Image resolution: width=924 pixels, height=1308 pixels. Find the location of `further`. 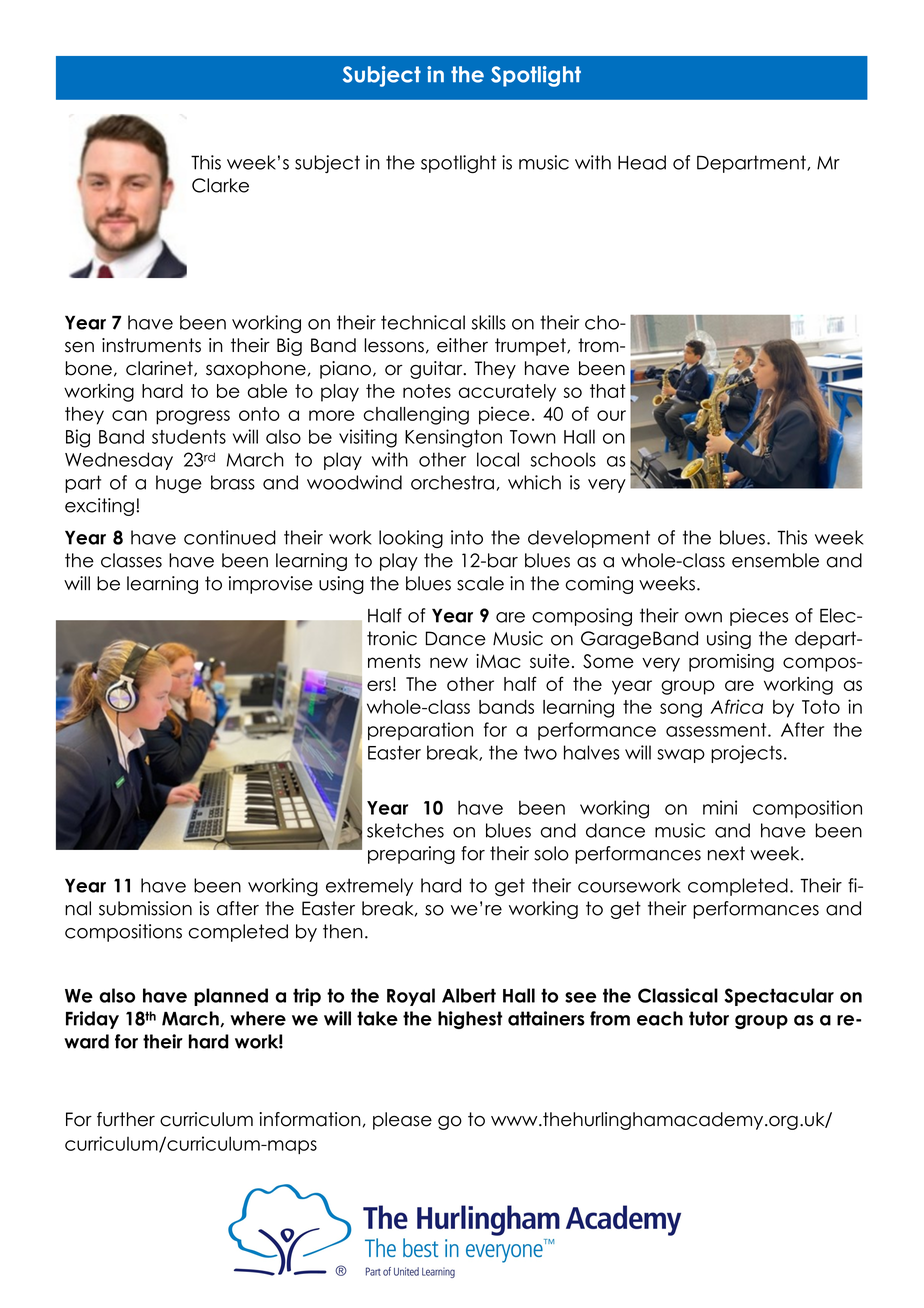

further is located at coordinates (126, 1119).
